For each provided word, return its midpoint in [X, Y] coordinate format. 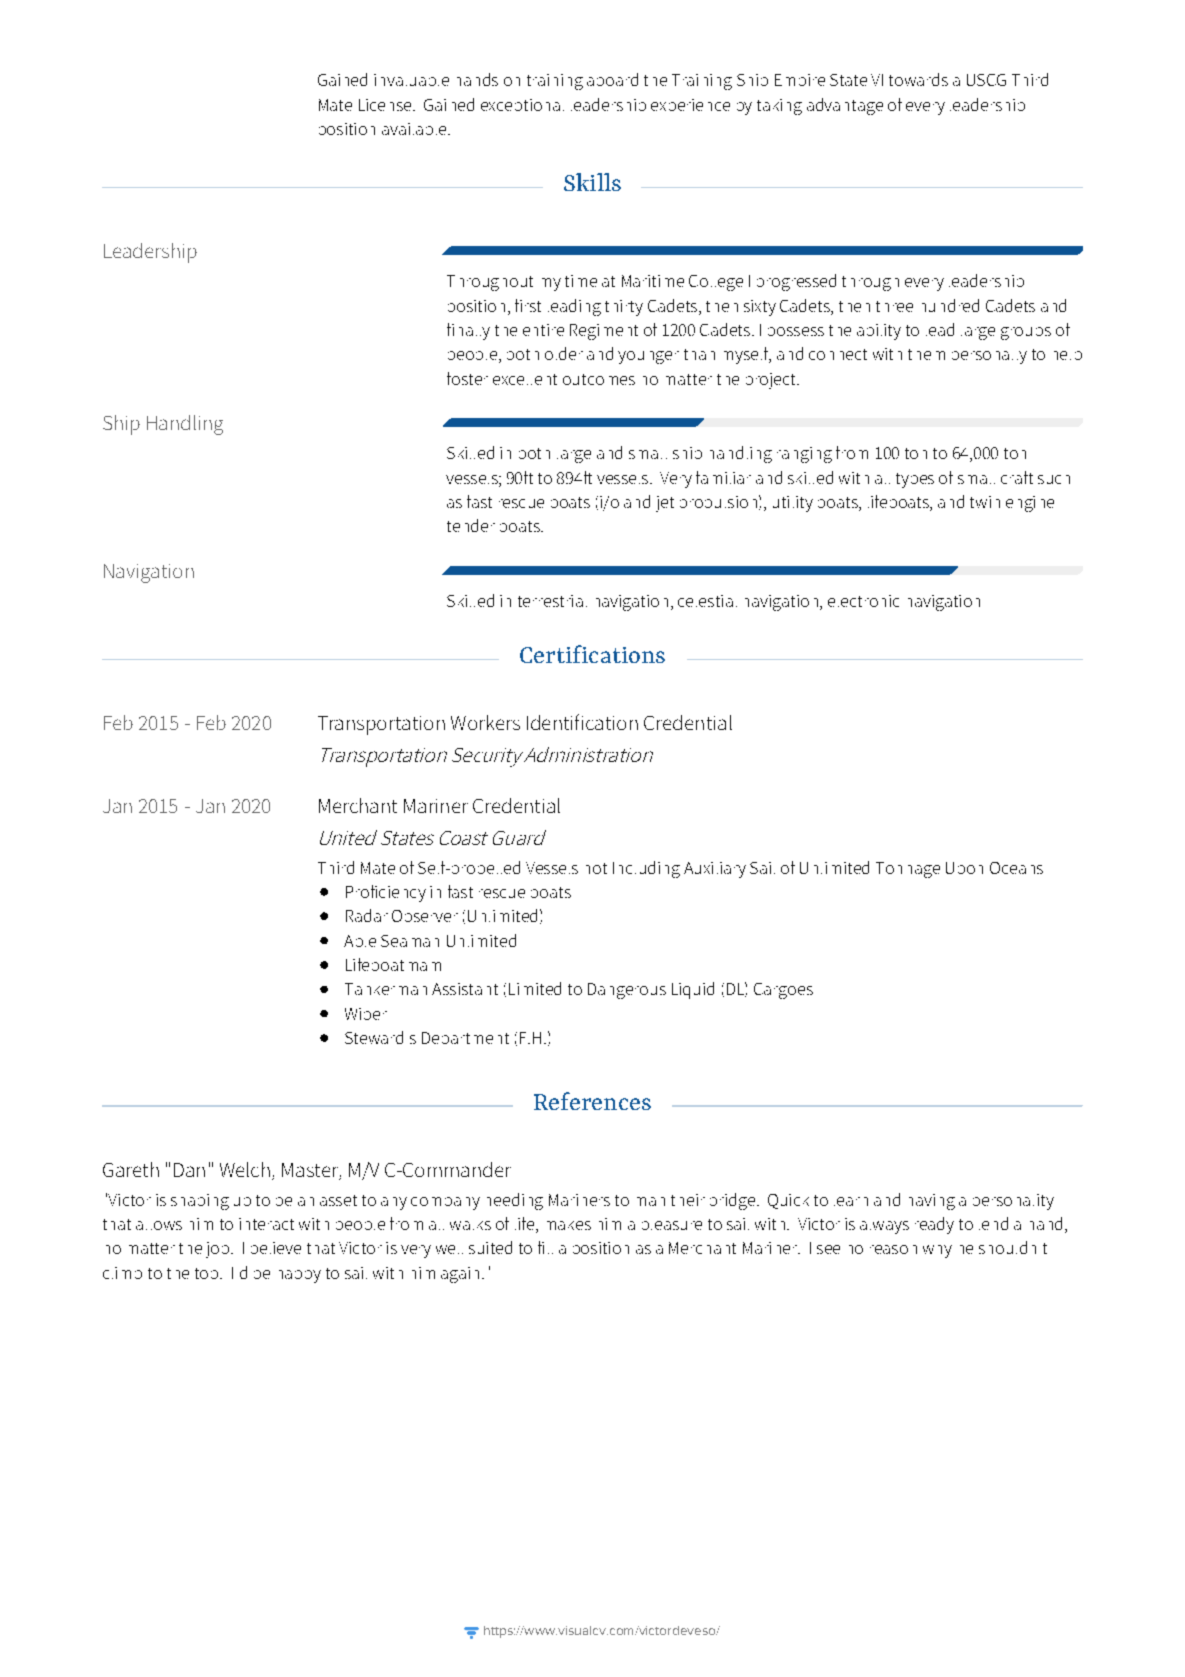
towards [918, 79]
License [386, 105]
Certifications [592, 654]
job [217, 1250]
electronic [863, 601]
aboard [612, 79]
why [937, 1251]
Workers [485, 722]
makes [569, 1225]
